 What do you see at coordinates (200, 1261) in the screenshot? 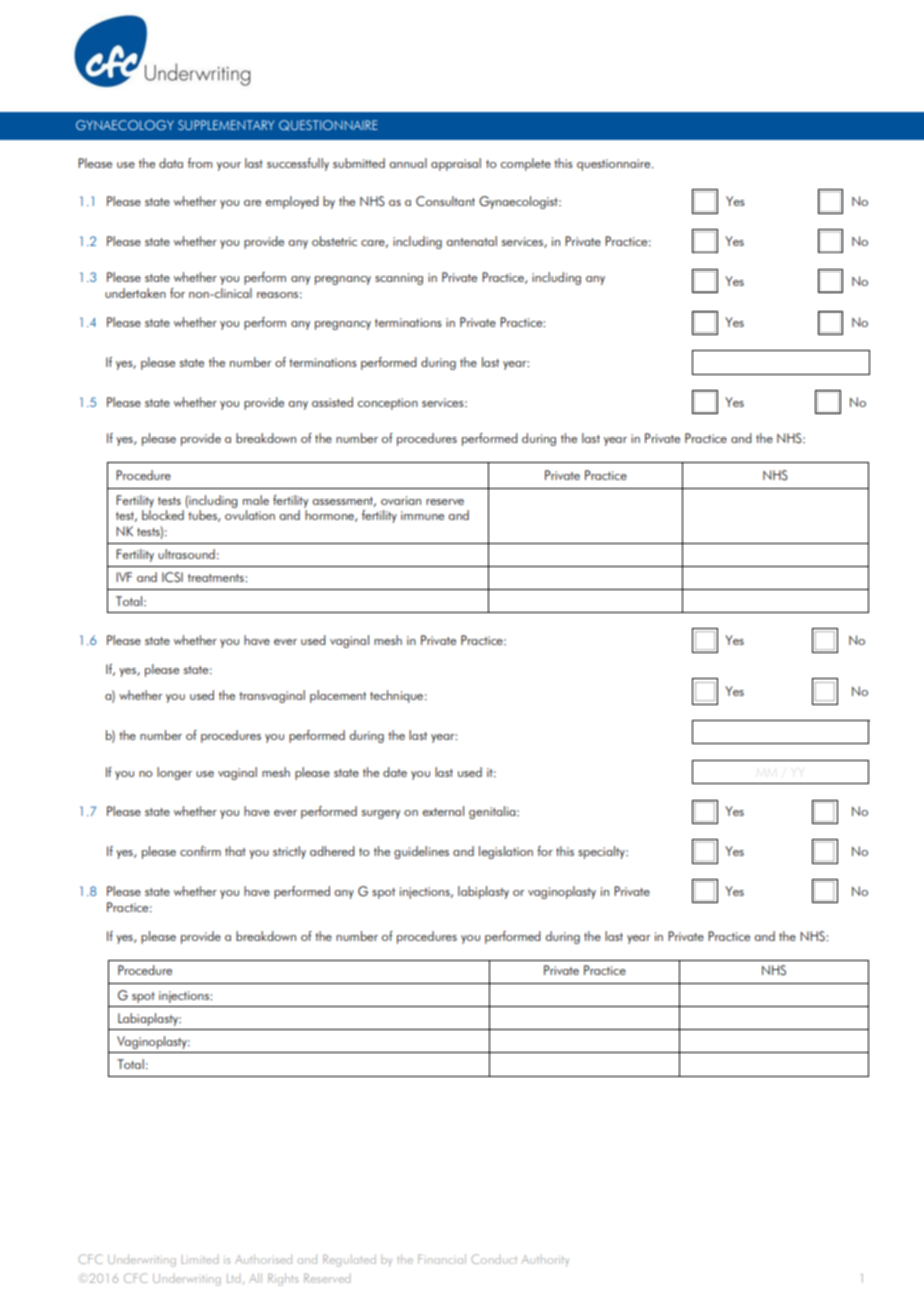
I see `Limited` at bounding box center [200, 1261].
